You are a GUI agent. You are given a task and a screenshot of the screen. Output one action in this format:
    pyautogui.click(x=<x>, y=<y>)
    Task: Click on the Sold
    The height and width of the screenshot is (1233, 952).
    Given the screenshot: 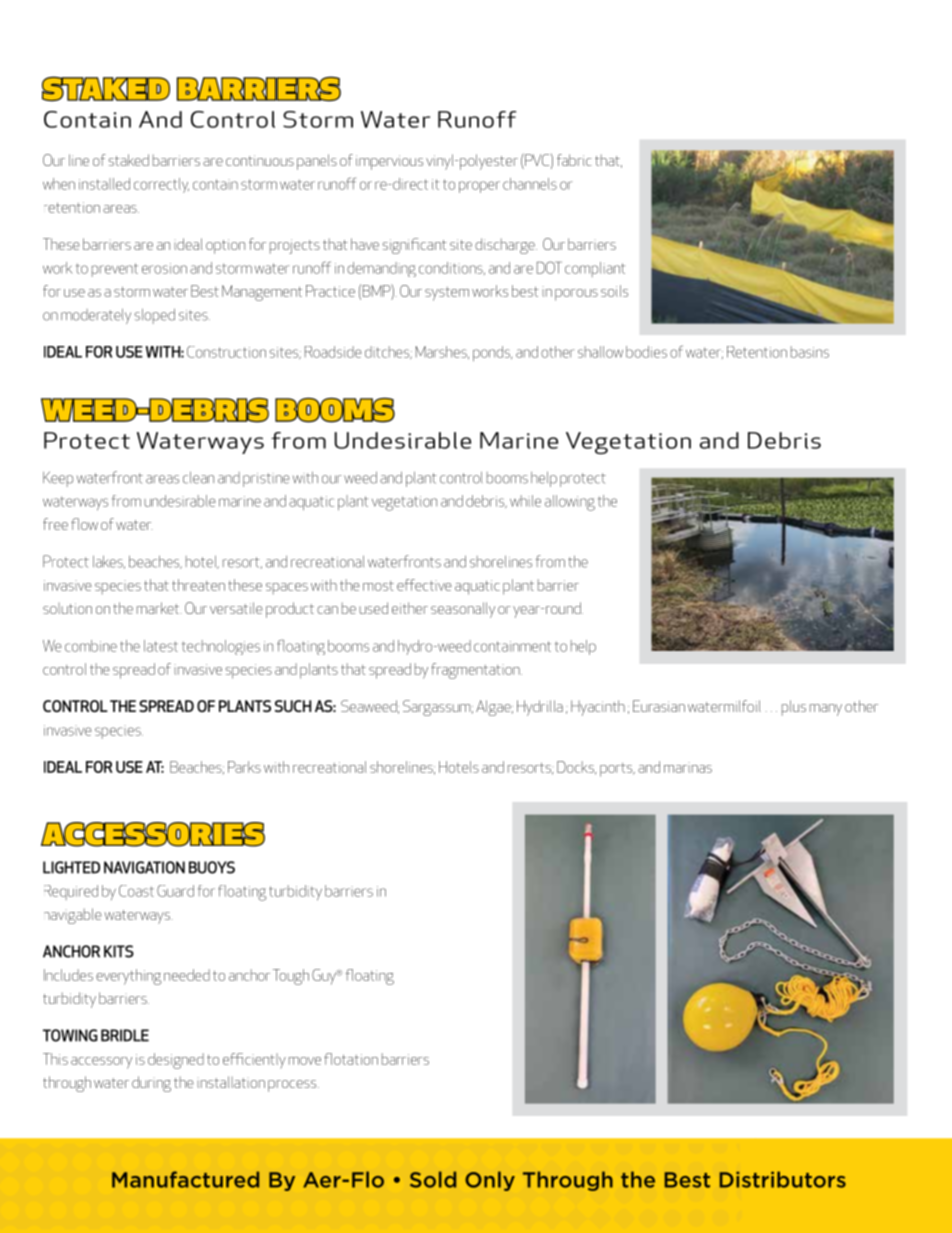 What is the action you would take?
    pyautogui.click(x=433, y=1179)
